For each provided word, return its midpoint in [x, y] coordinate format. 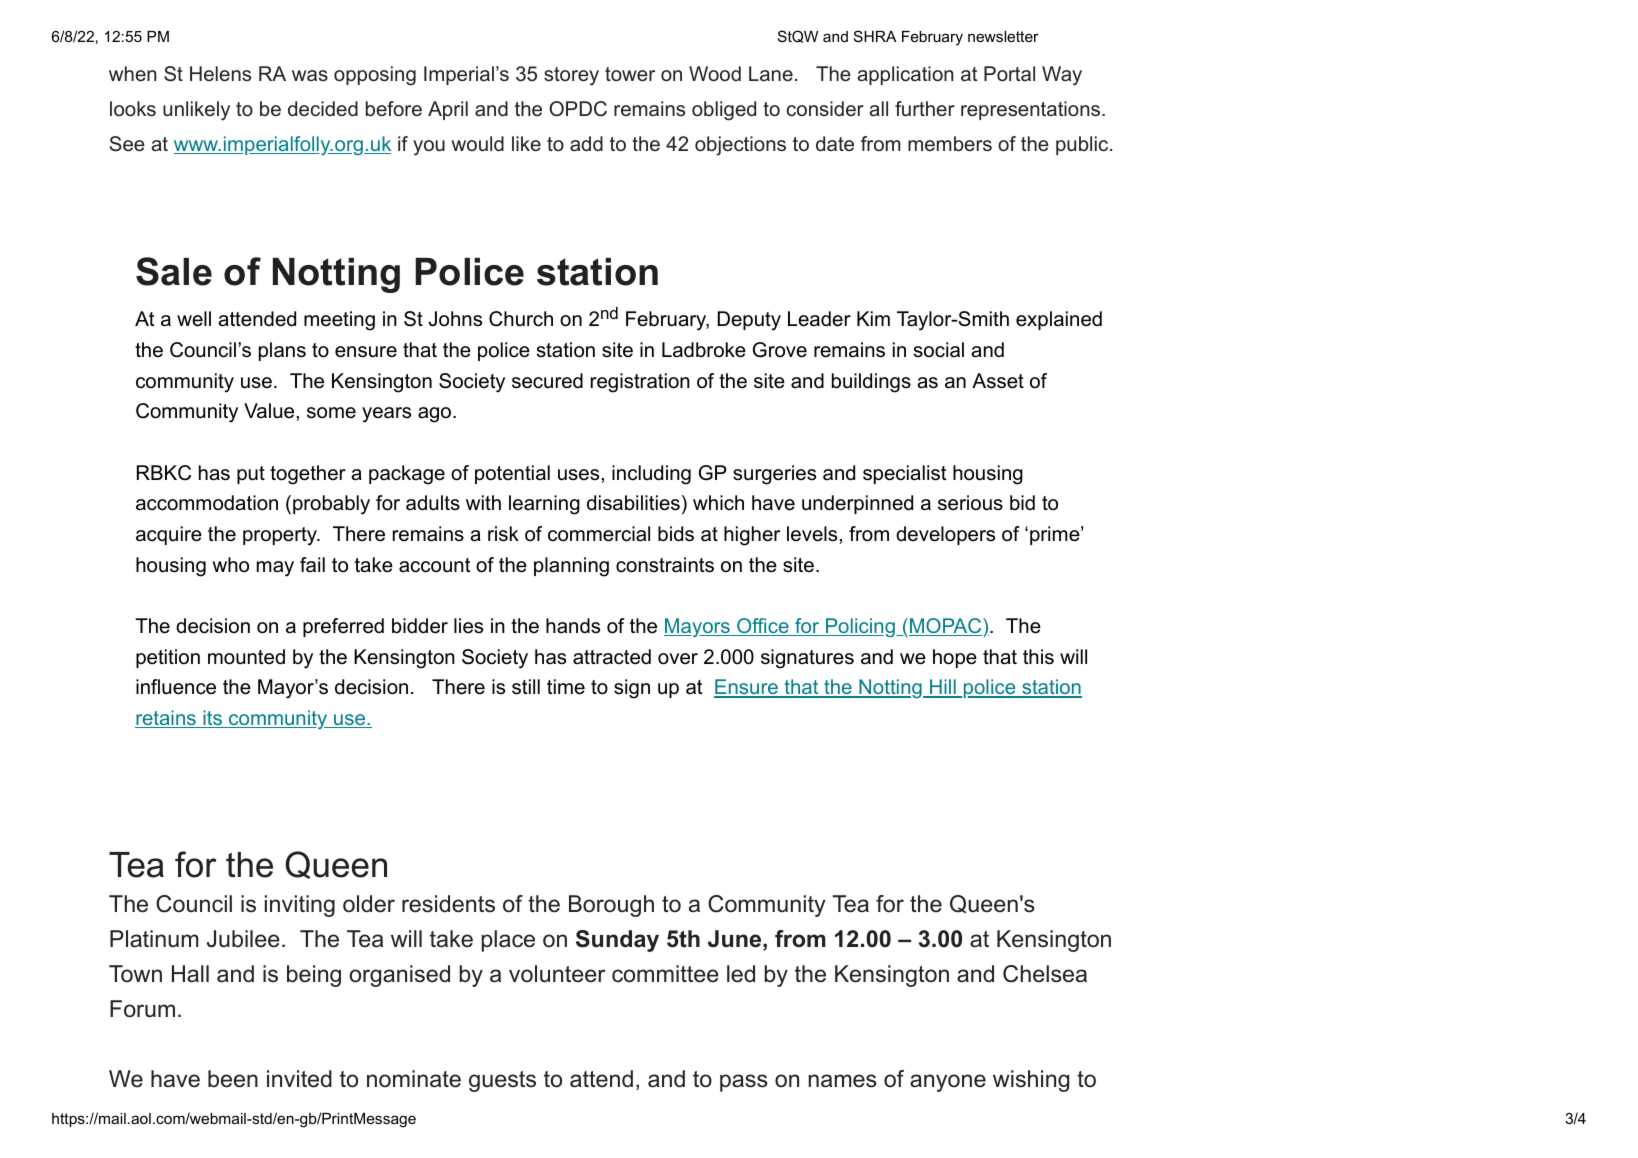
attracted [612, 657]
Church [521, 319]
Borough [611, 906]
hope [955, 658]
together [308, 475]
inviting [300, 906]
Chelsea [1045, 974]
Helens [220, 73]
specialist [905, 474]
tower [630, 74]
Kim [873, 318]
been [233, 1079]
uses [578, 475]
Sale [174, 271]
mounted [246, 657]
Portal [1009, 73]
